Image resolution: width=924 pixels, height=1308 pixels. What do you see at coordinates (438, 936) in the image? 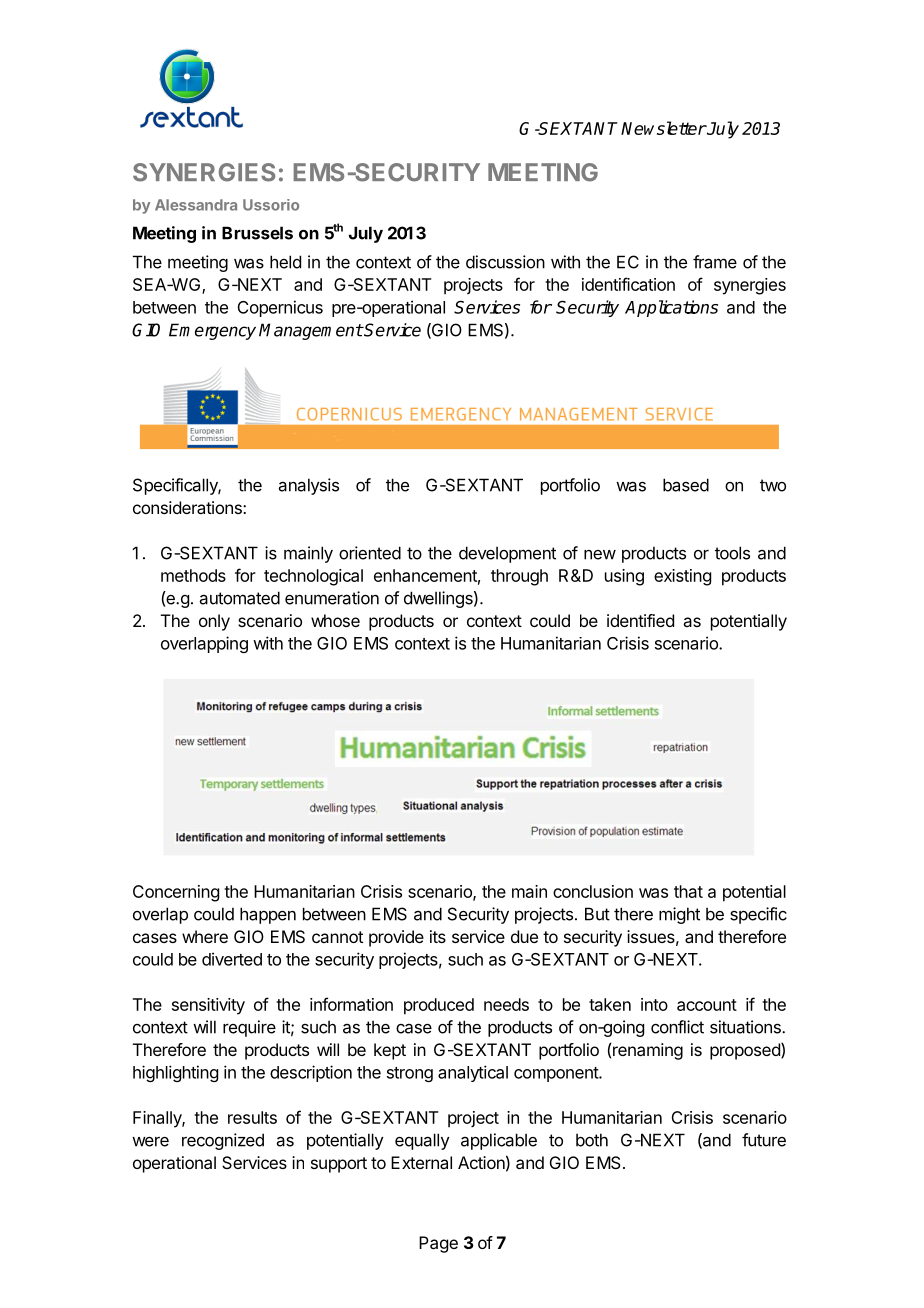
I see `its` at bounding box center [438, 936].
